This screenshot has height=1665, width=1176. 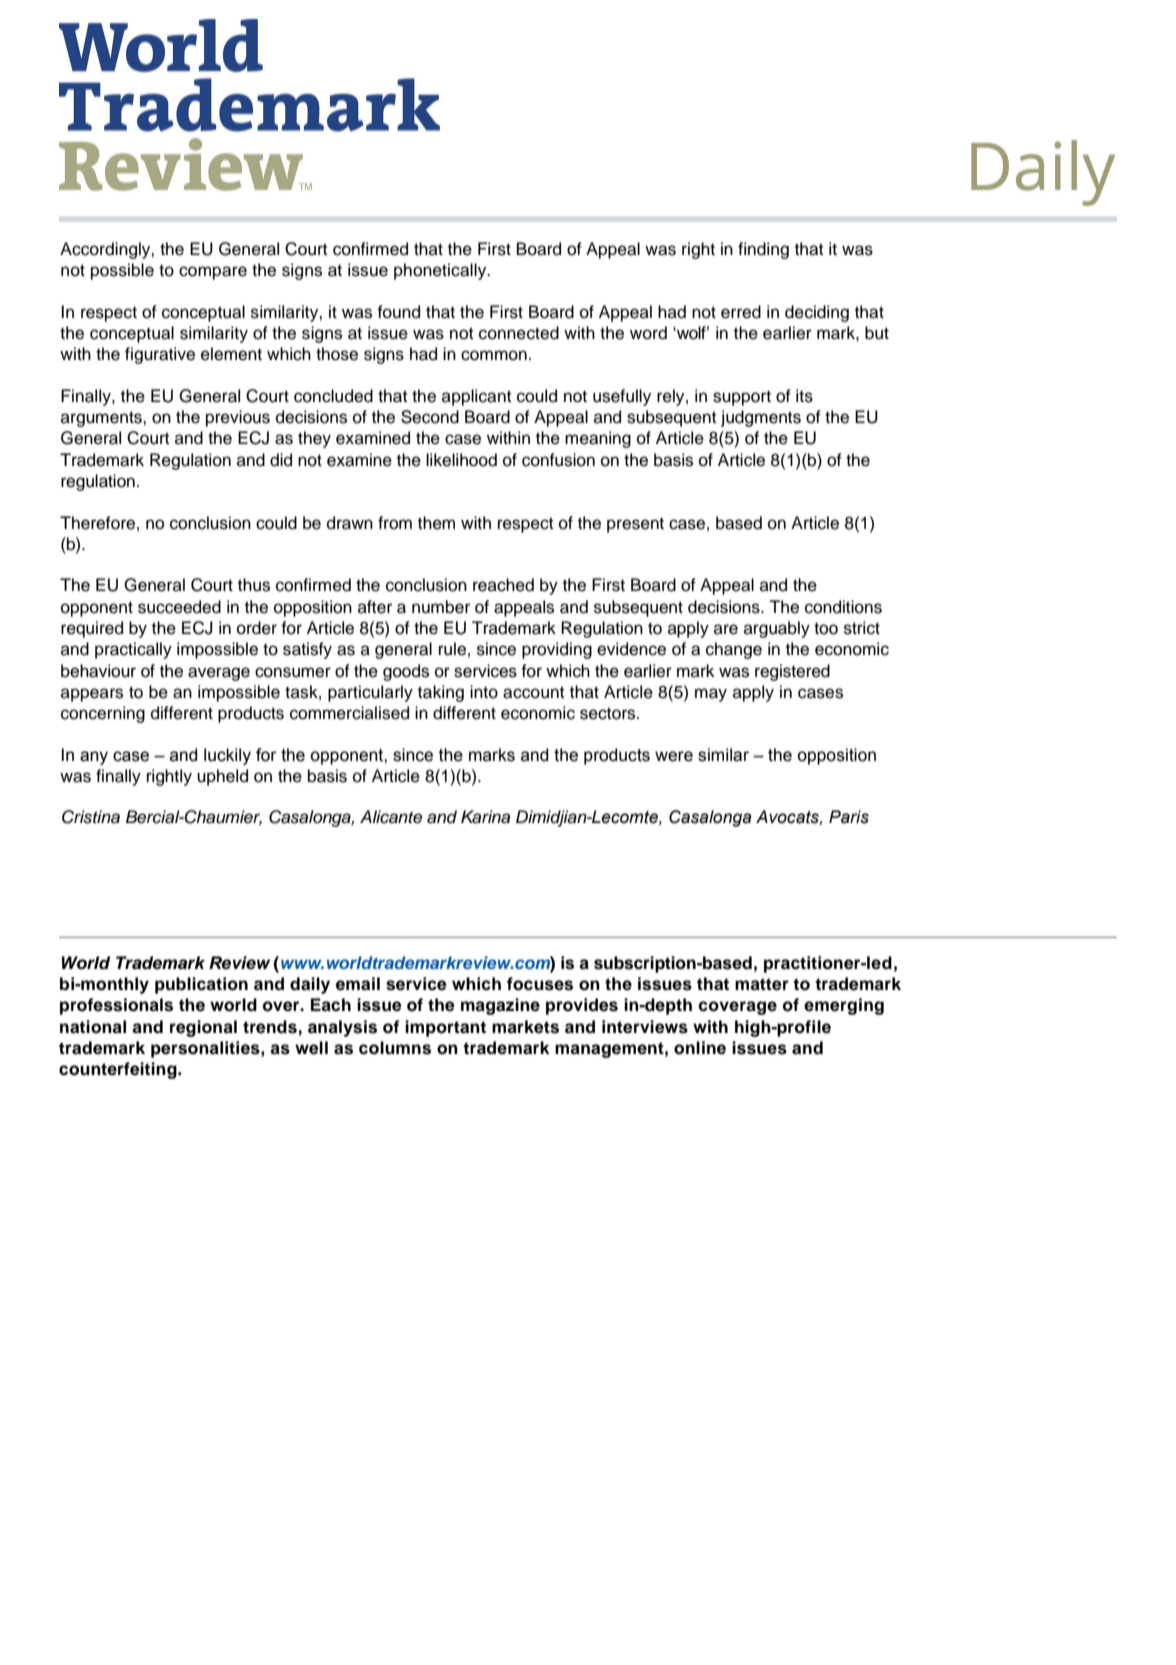 I want to click on average, so click(x=219, y=674).
